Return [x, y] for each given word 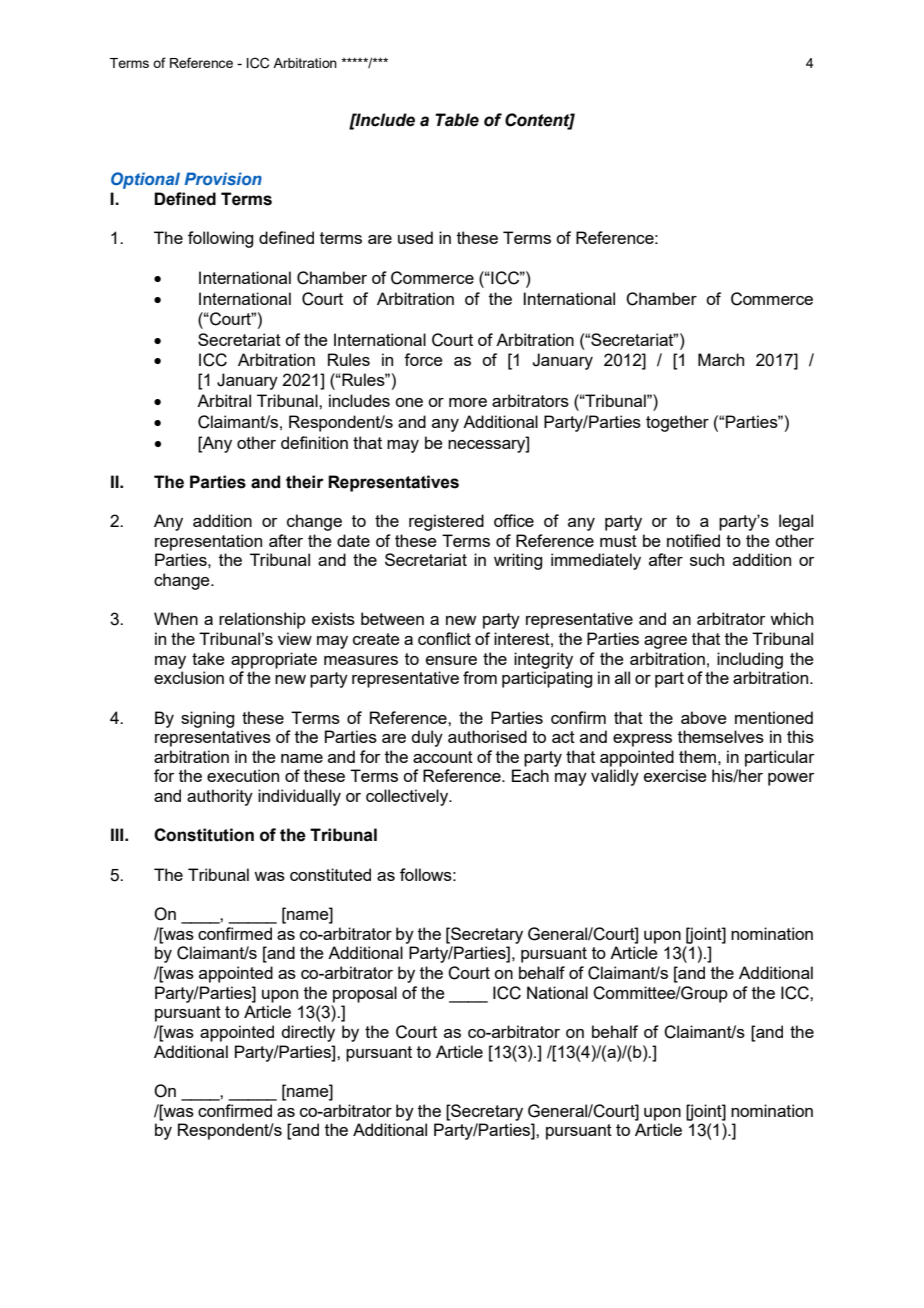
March [721, 359]
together [677, 423]
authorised [487, 736]
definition [314, 442]
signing [207, 719]
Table [457, 120]
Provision [223, 178]
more [468, 402]
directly [308, 1033]
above [704, 717]
